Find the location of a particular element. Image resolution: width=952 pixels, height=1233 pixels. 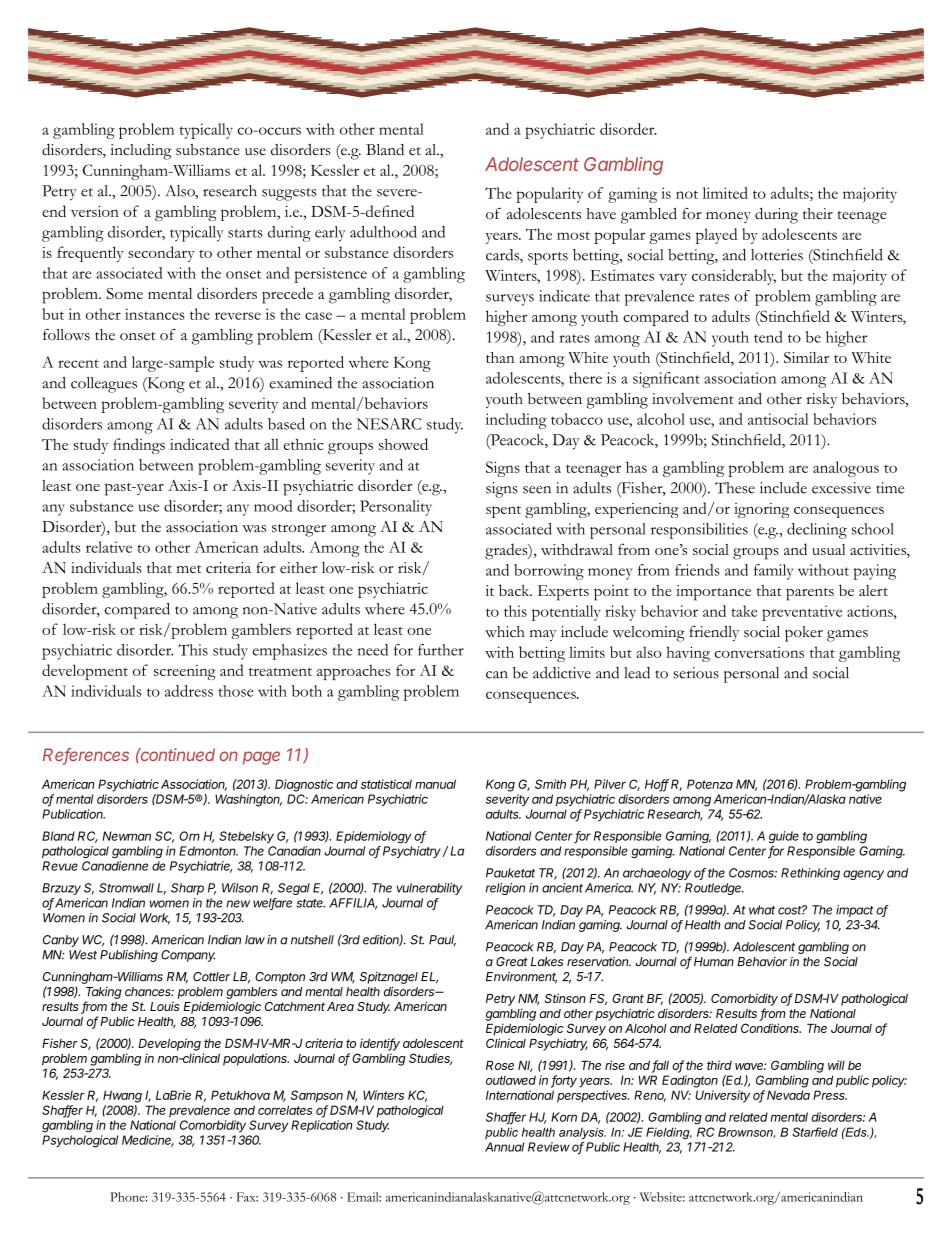

Starfield is located at coordinates (815, 1132).
